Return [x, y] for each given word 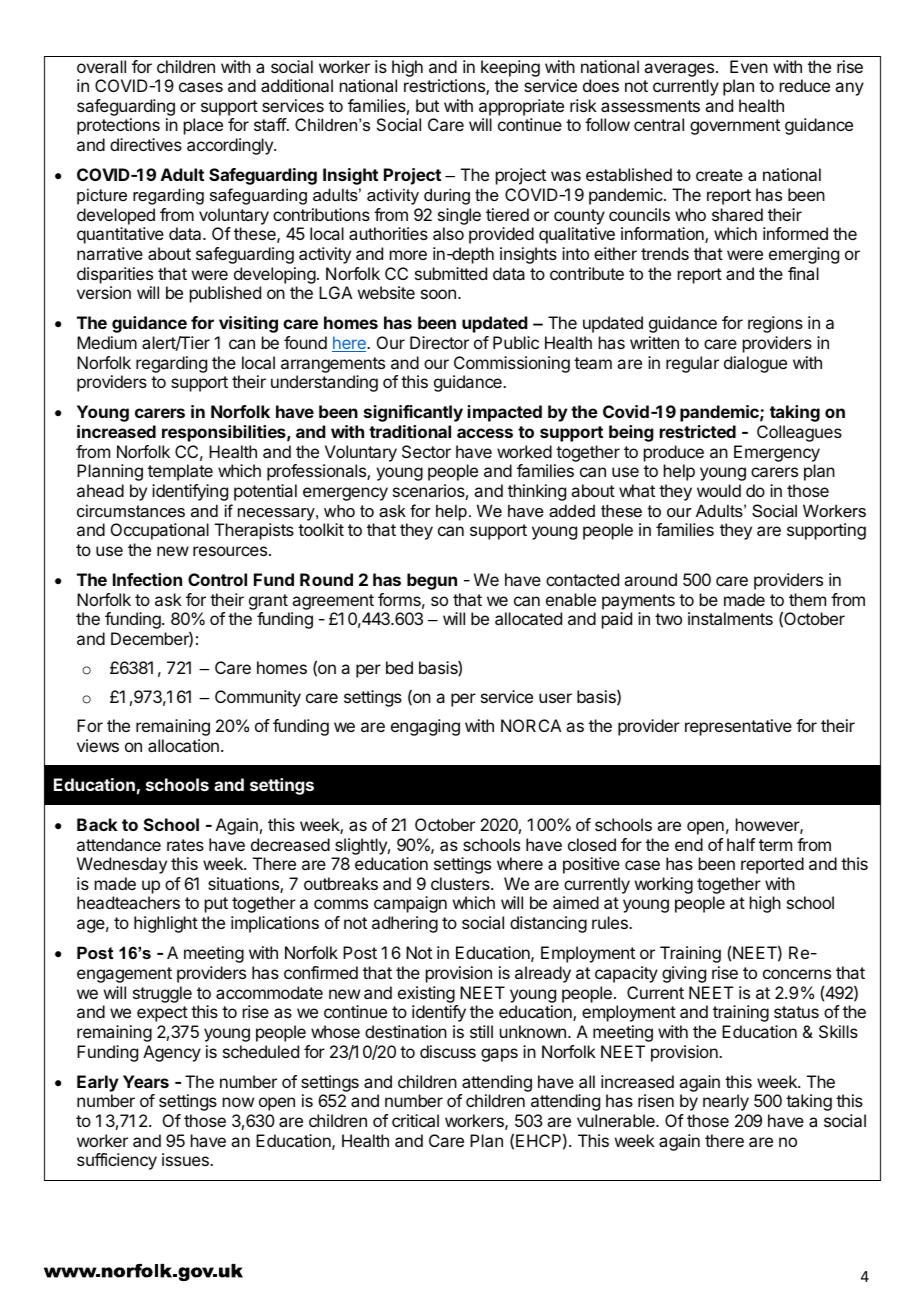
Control [217, 579]
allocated [528, 618]
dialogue [755, 364]
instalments [730, 618]
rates [185, 845]
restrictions [445, 87]
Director [439, 342]
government [735, 127]
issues [186, 1159]
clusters [461, 883]
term [775, 845]
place [203, 126]
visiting [248, 324]
